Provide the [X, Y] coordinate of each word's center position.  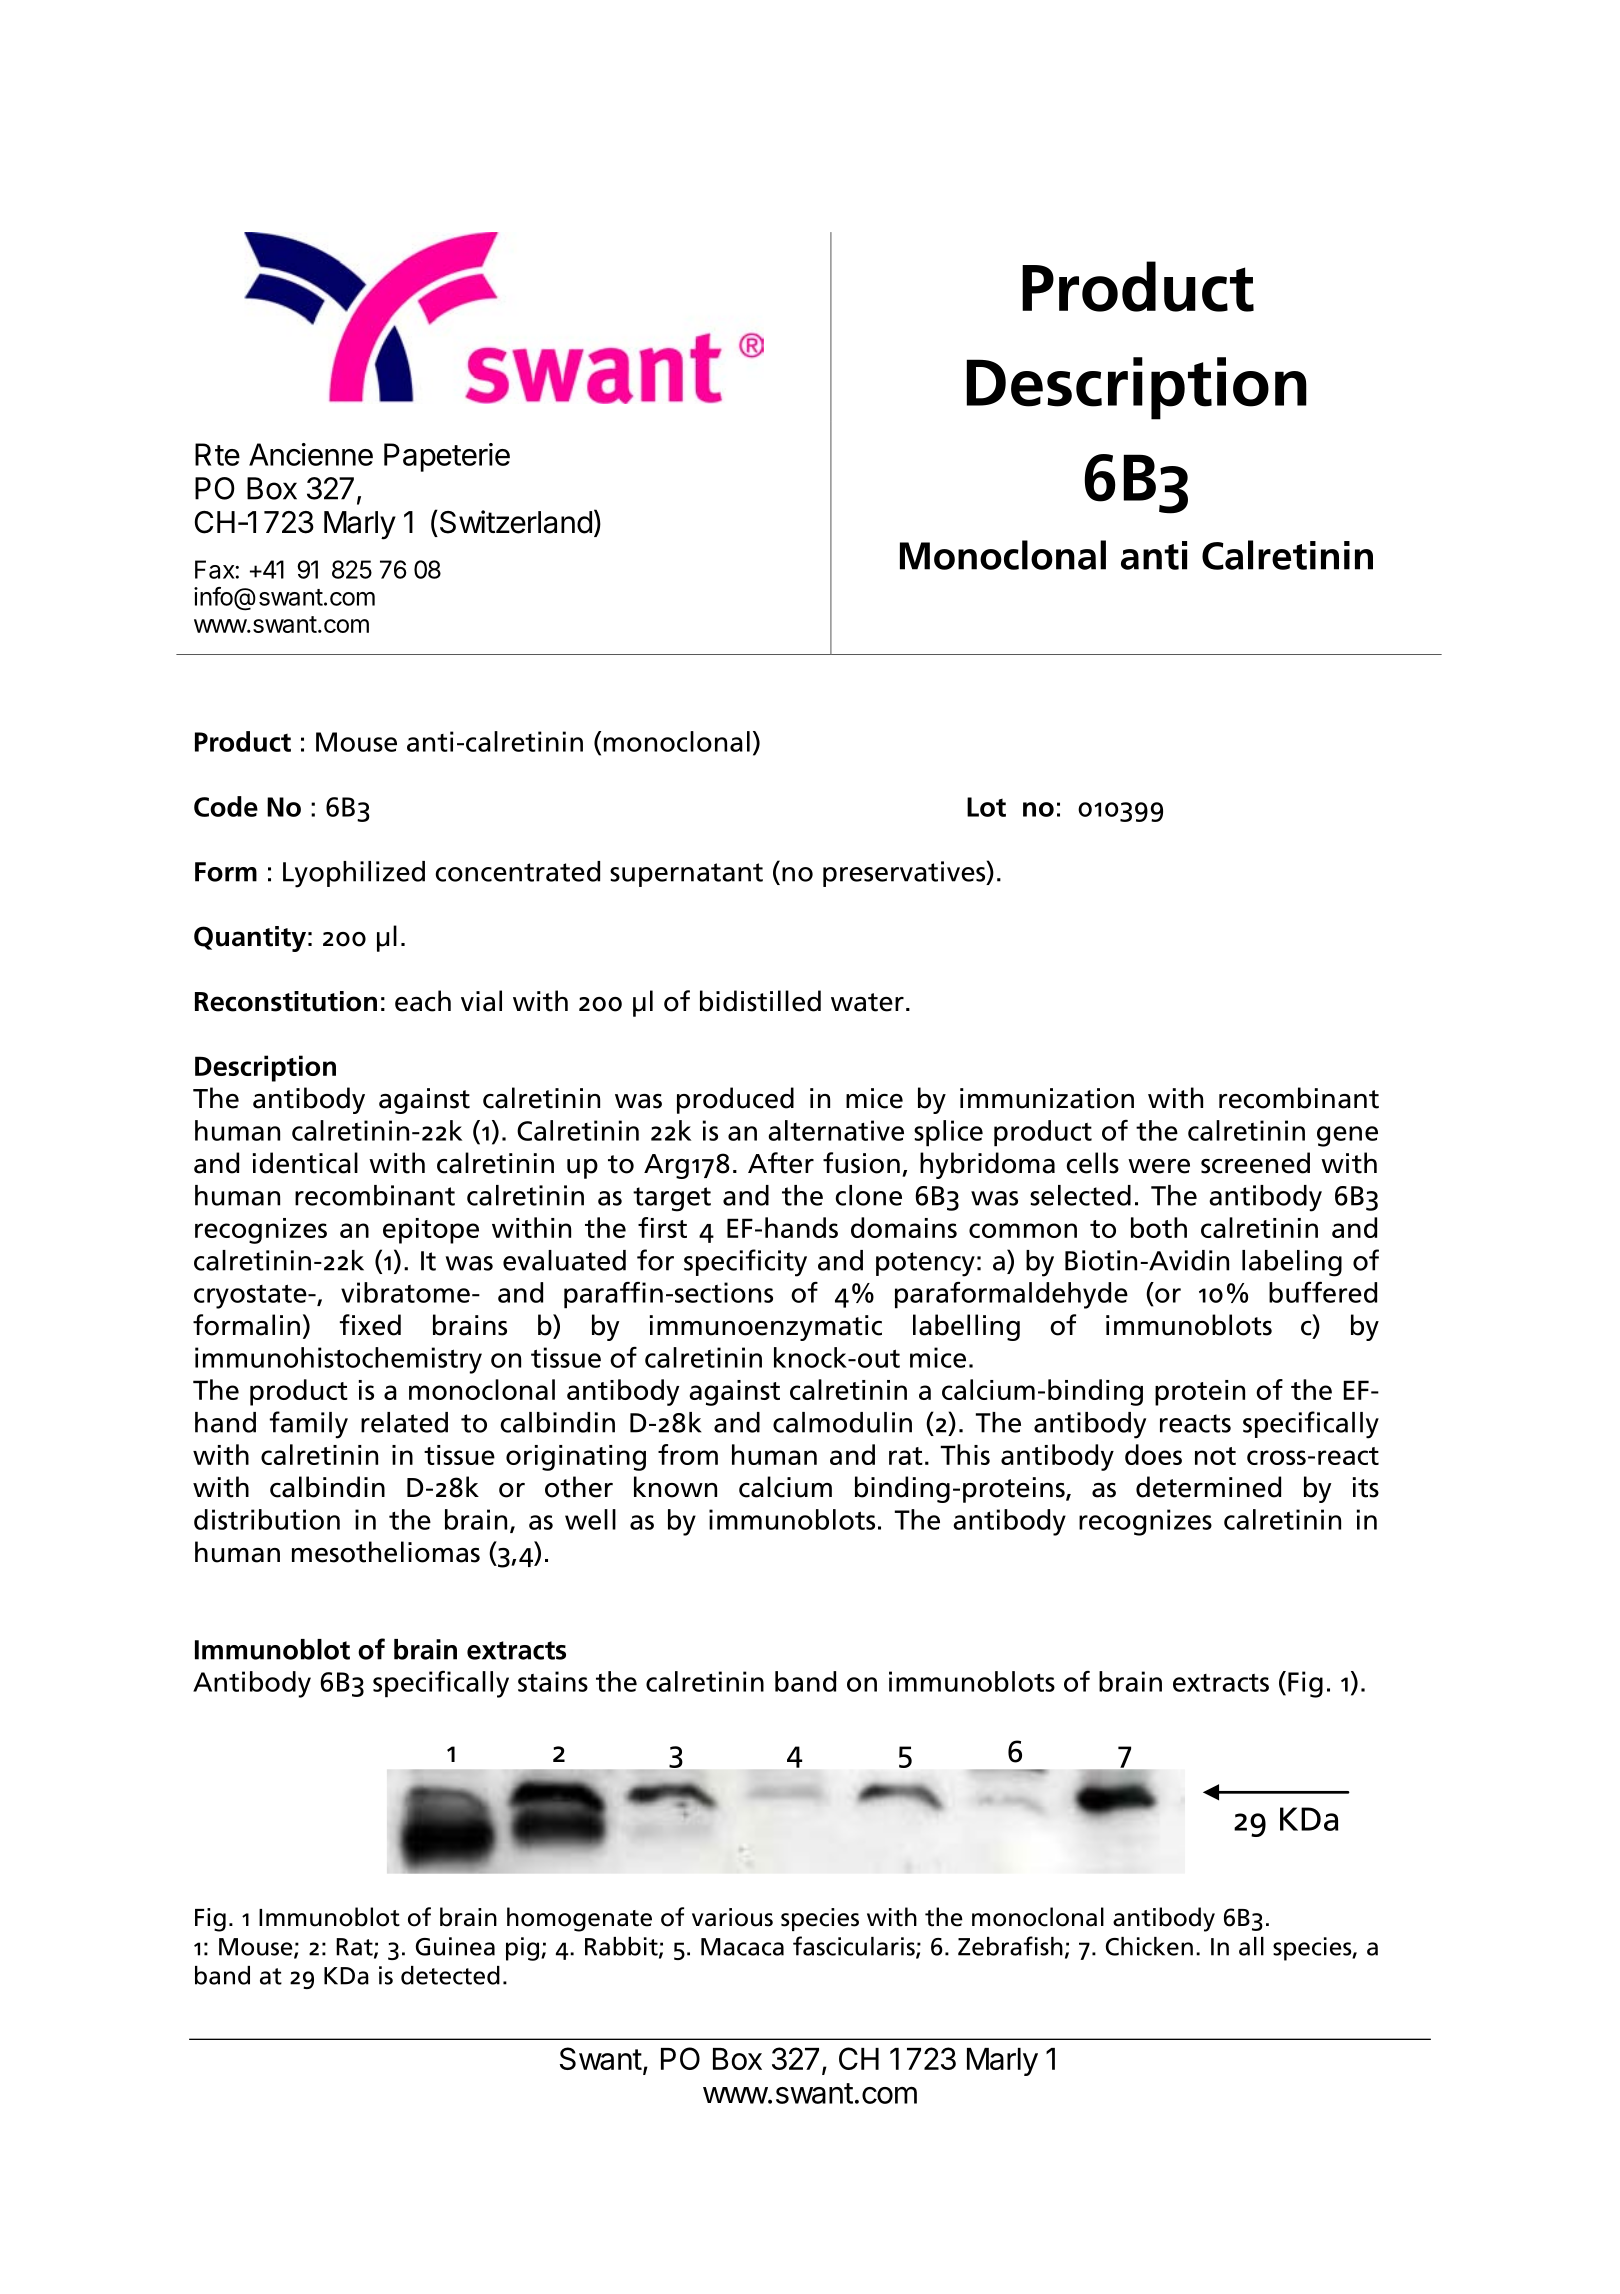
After [781, 1163]
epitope [431, 1231]
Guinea [455, 1946]
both [1159, 1227]
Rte [217, 454]
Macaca [742, 1947]
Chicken [1149, 1946]
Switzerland [514, 522]
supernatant [686, 875]
